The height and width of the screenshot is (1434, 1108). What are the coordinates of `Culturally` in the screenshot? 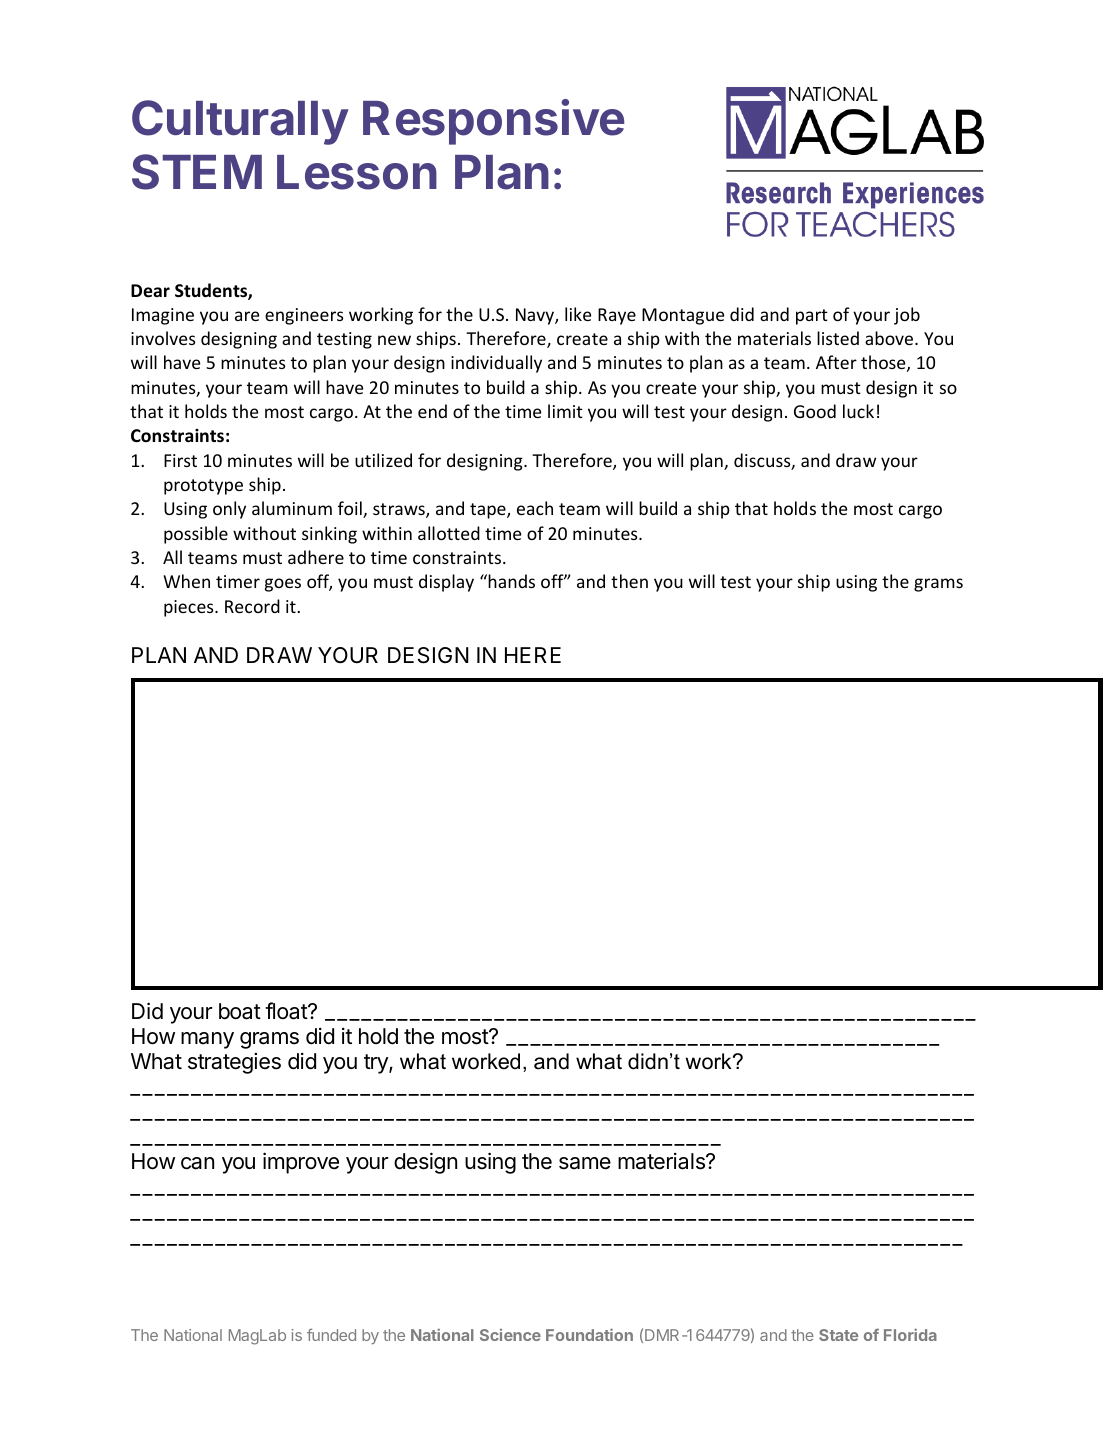 It's located at (240, 122).
